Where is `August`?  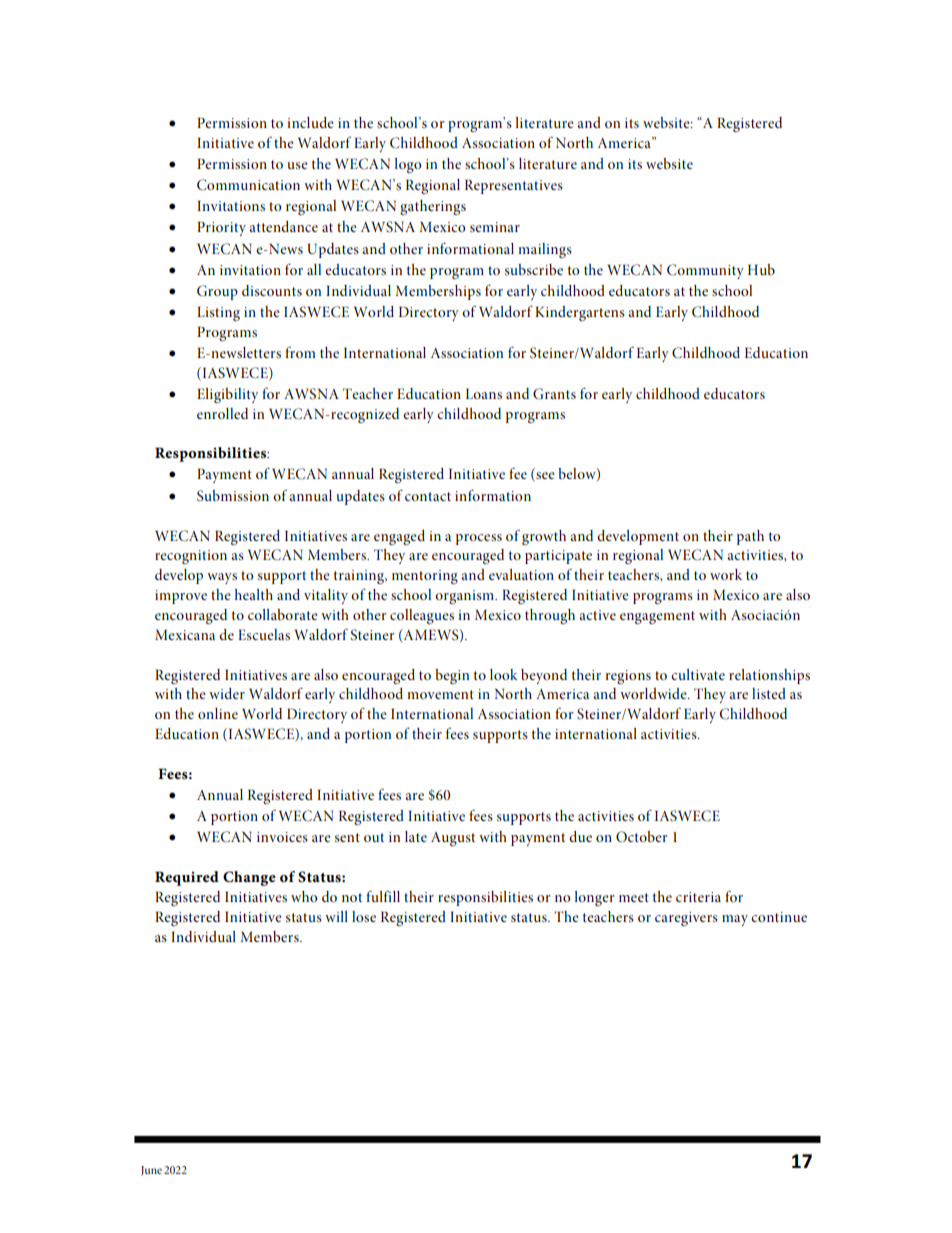
August is located at coordinates (453, 839).
